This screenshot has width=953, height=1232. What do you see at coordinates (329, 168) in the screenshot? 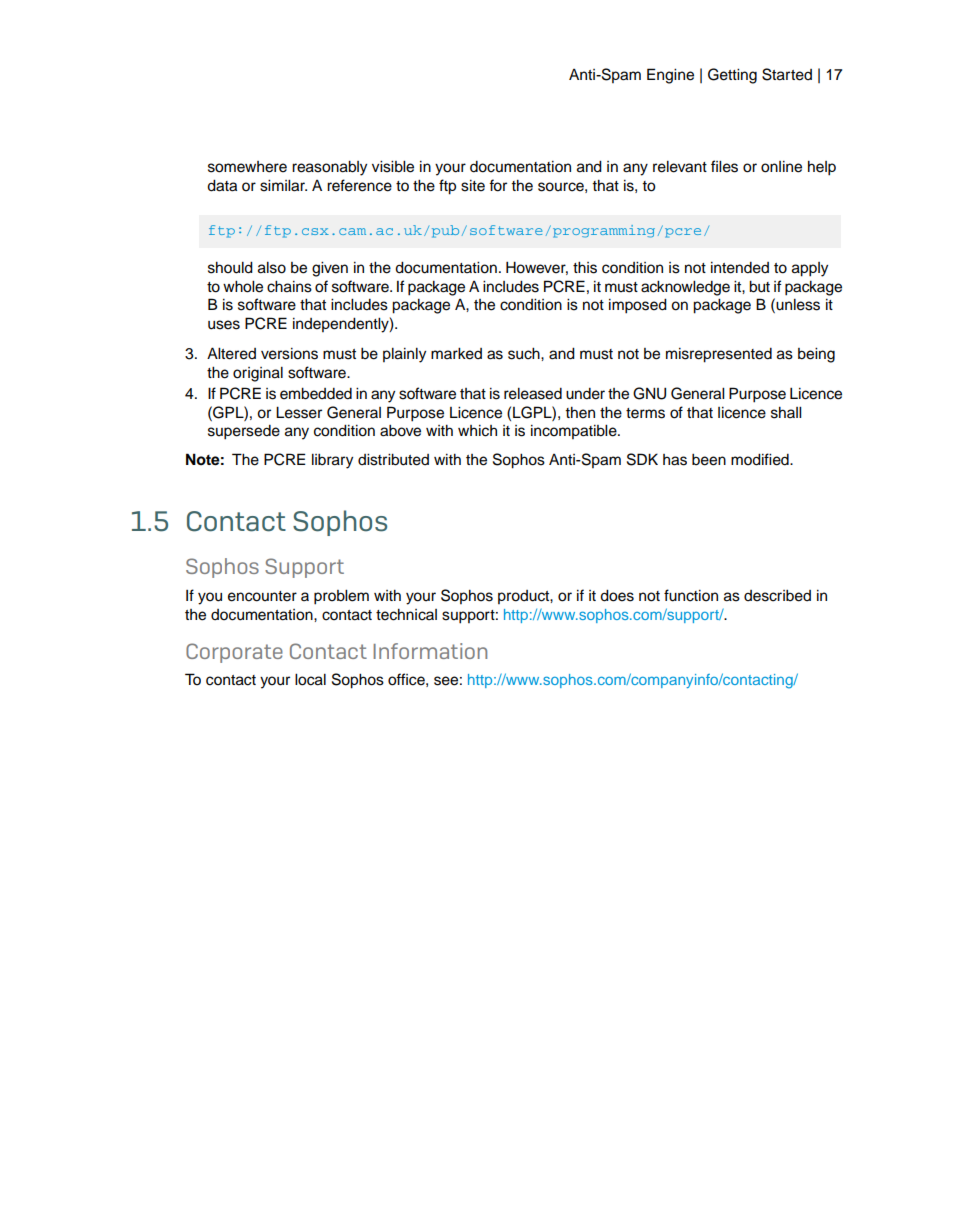
I see `reasonably` at bounding box center [329, 168].
